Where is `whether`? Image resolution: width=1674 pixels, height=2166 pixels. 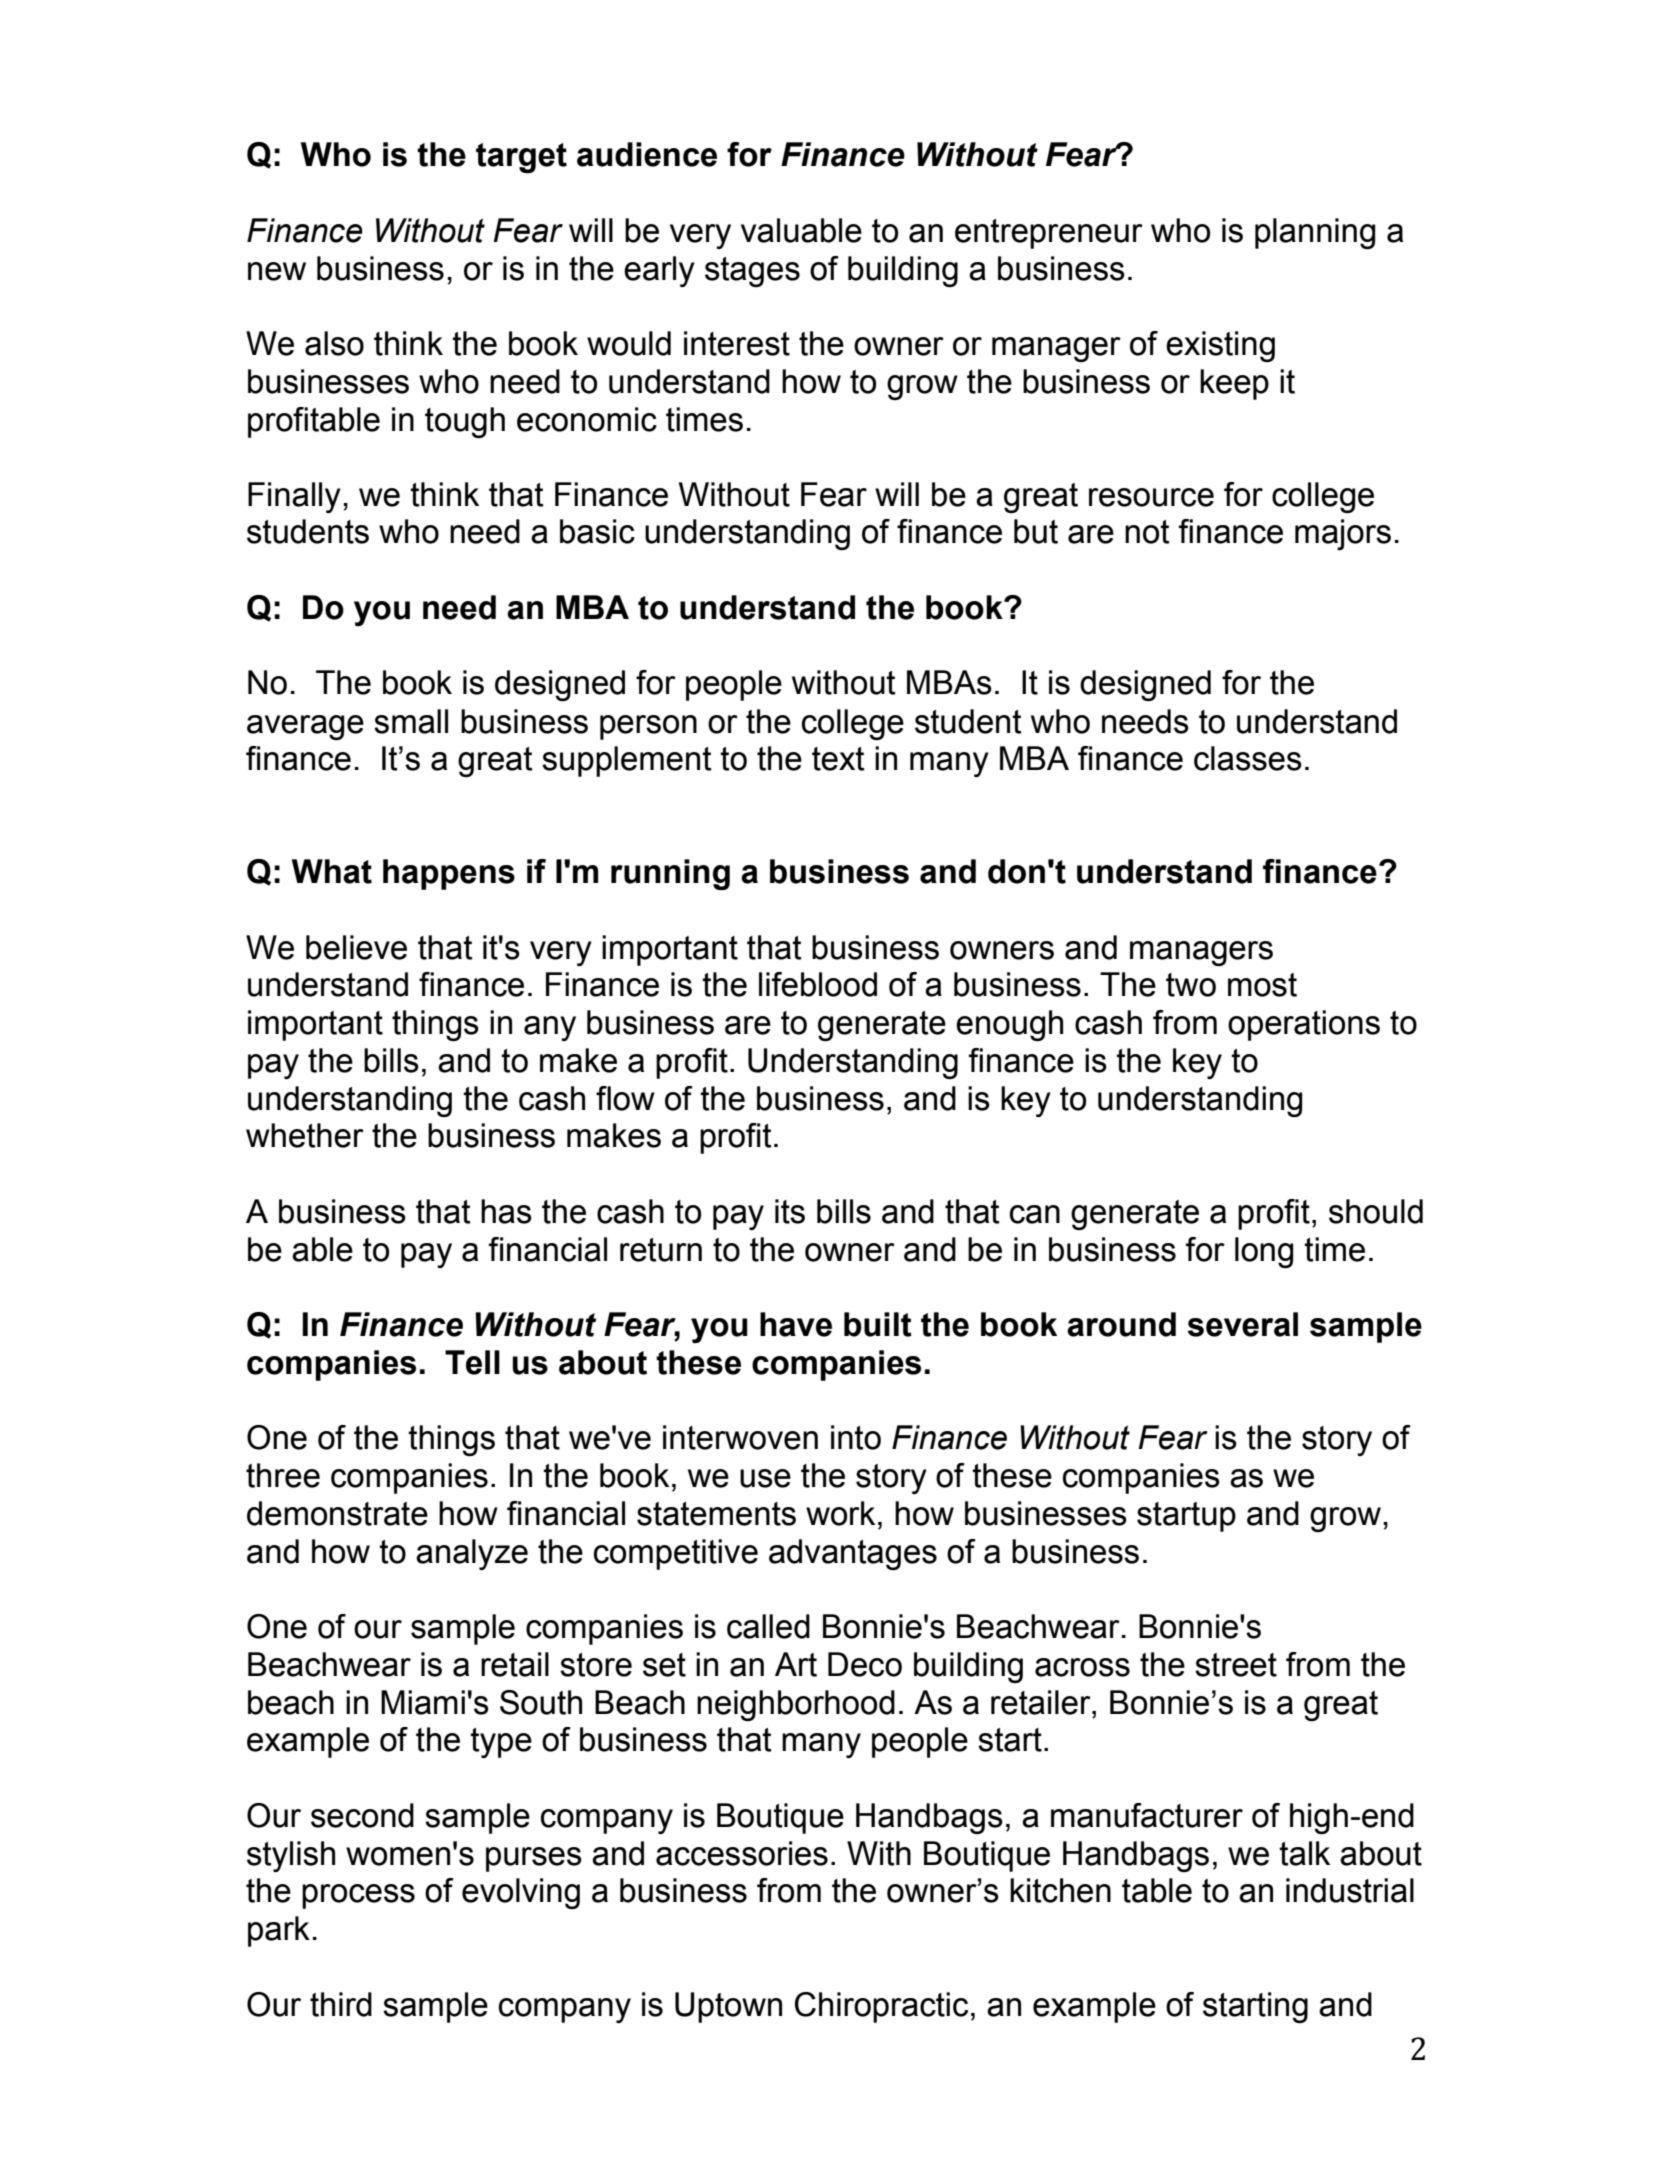 whether is located at coordinates (305, 1135).
